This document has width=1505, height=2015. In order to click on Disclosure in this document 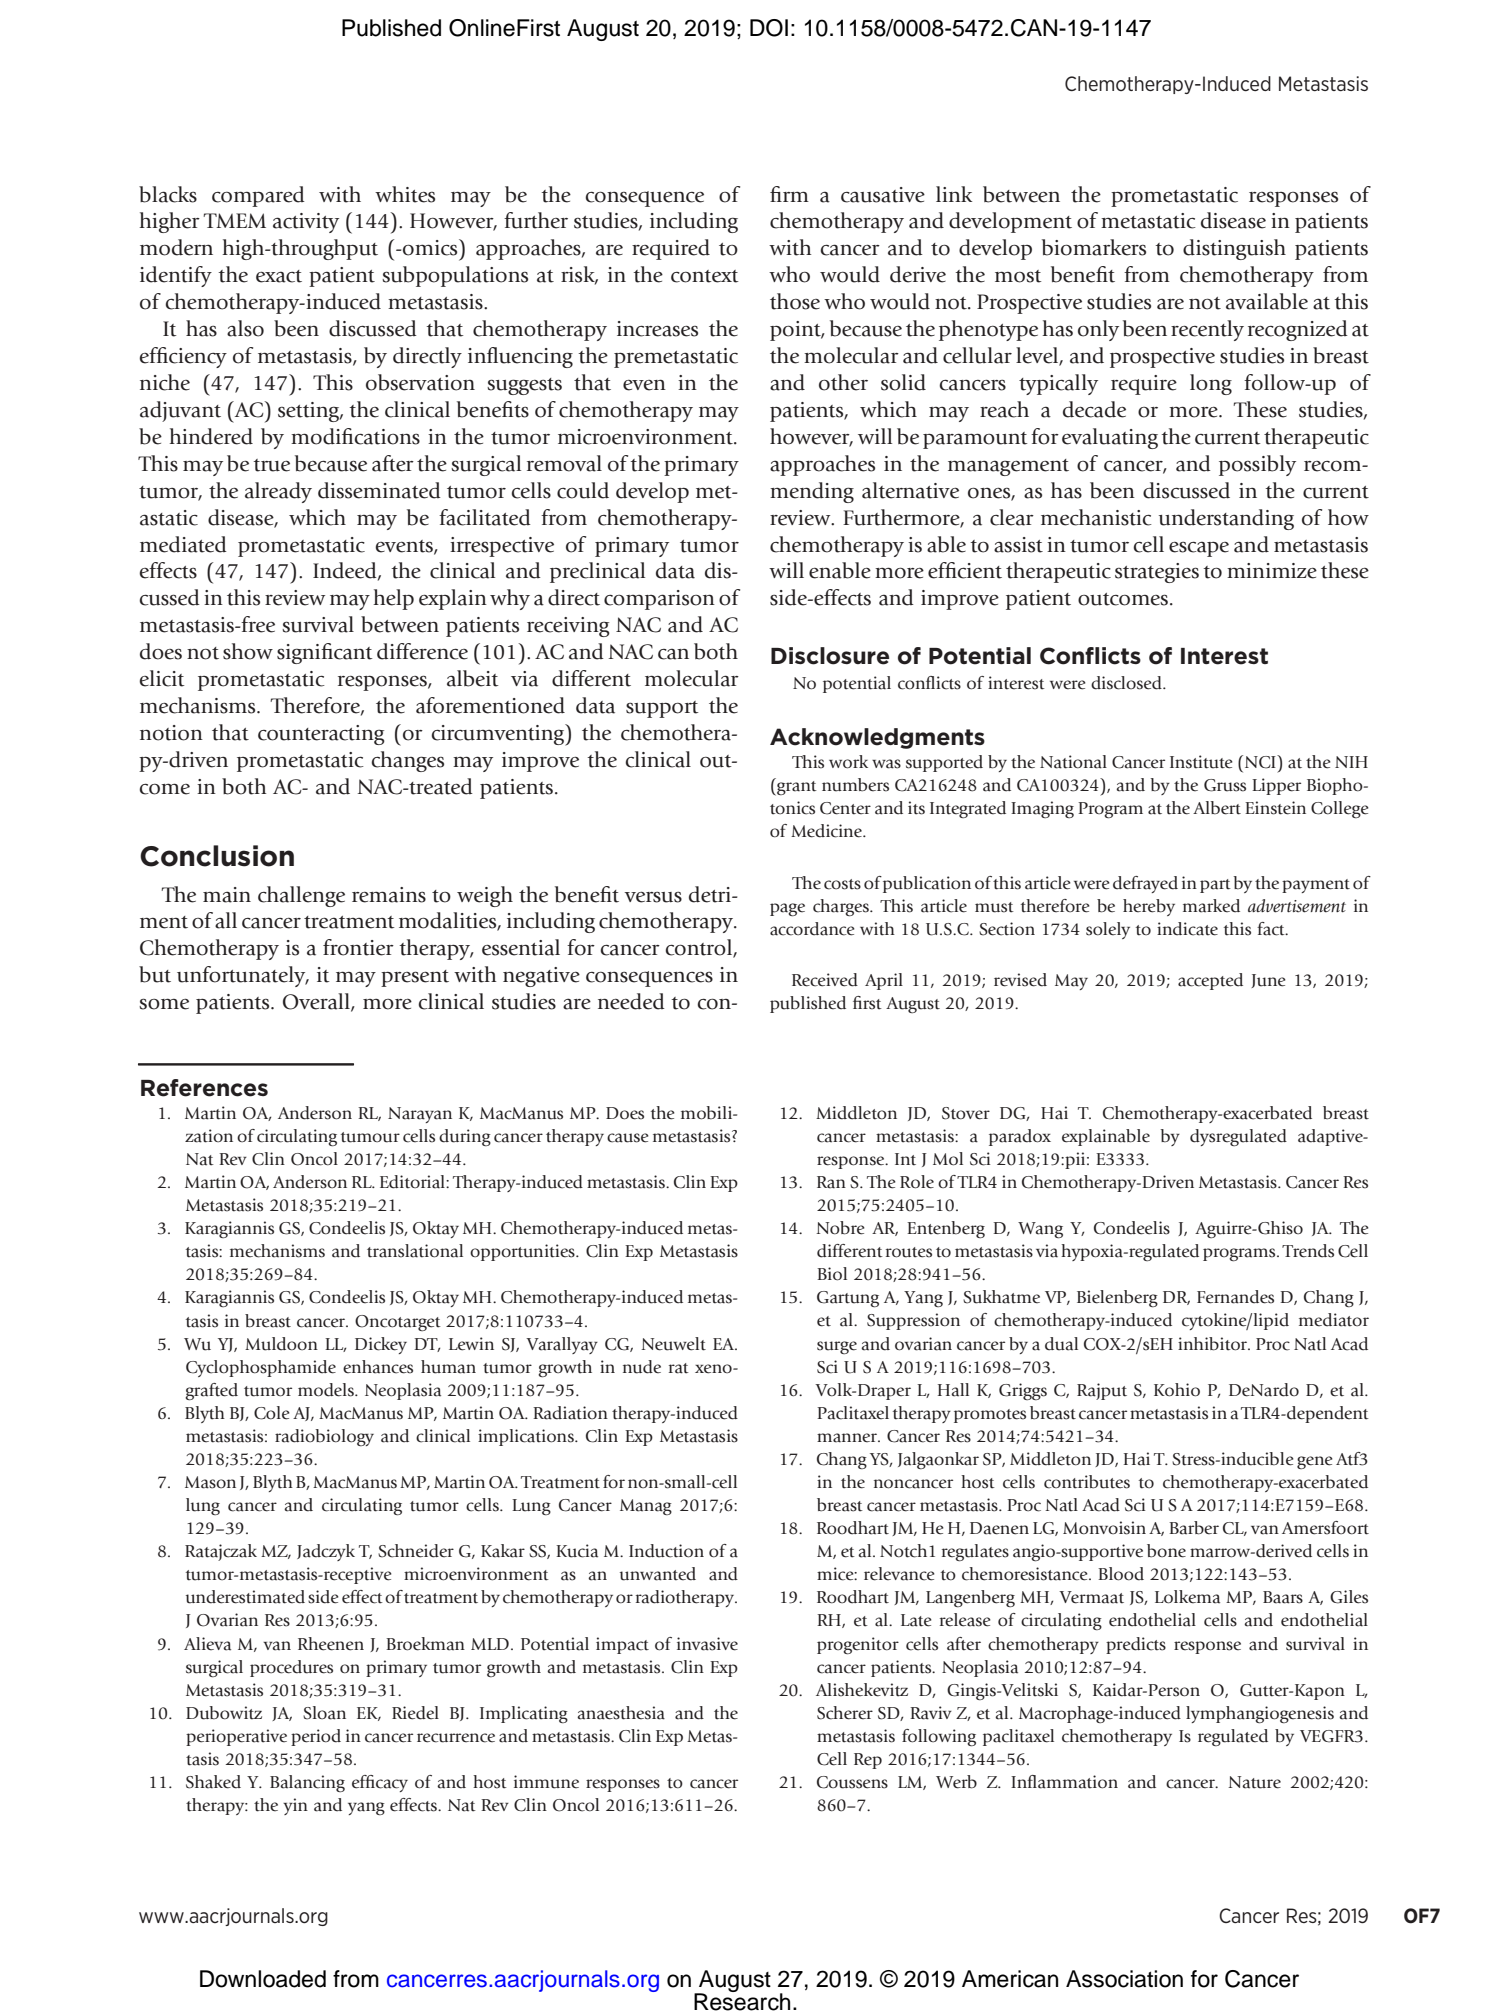, I will do `click(830, 656)`.
